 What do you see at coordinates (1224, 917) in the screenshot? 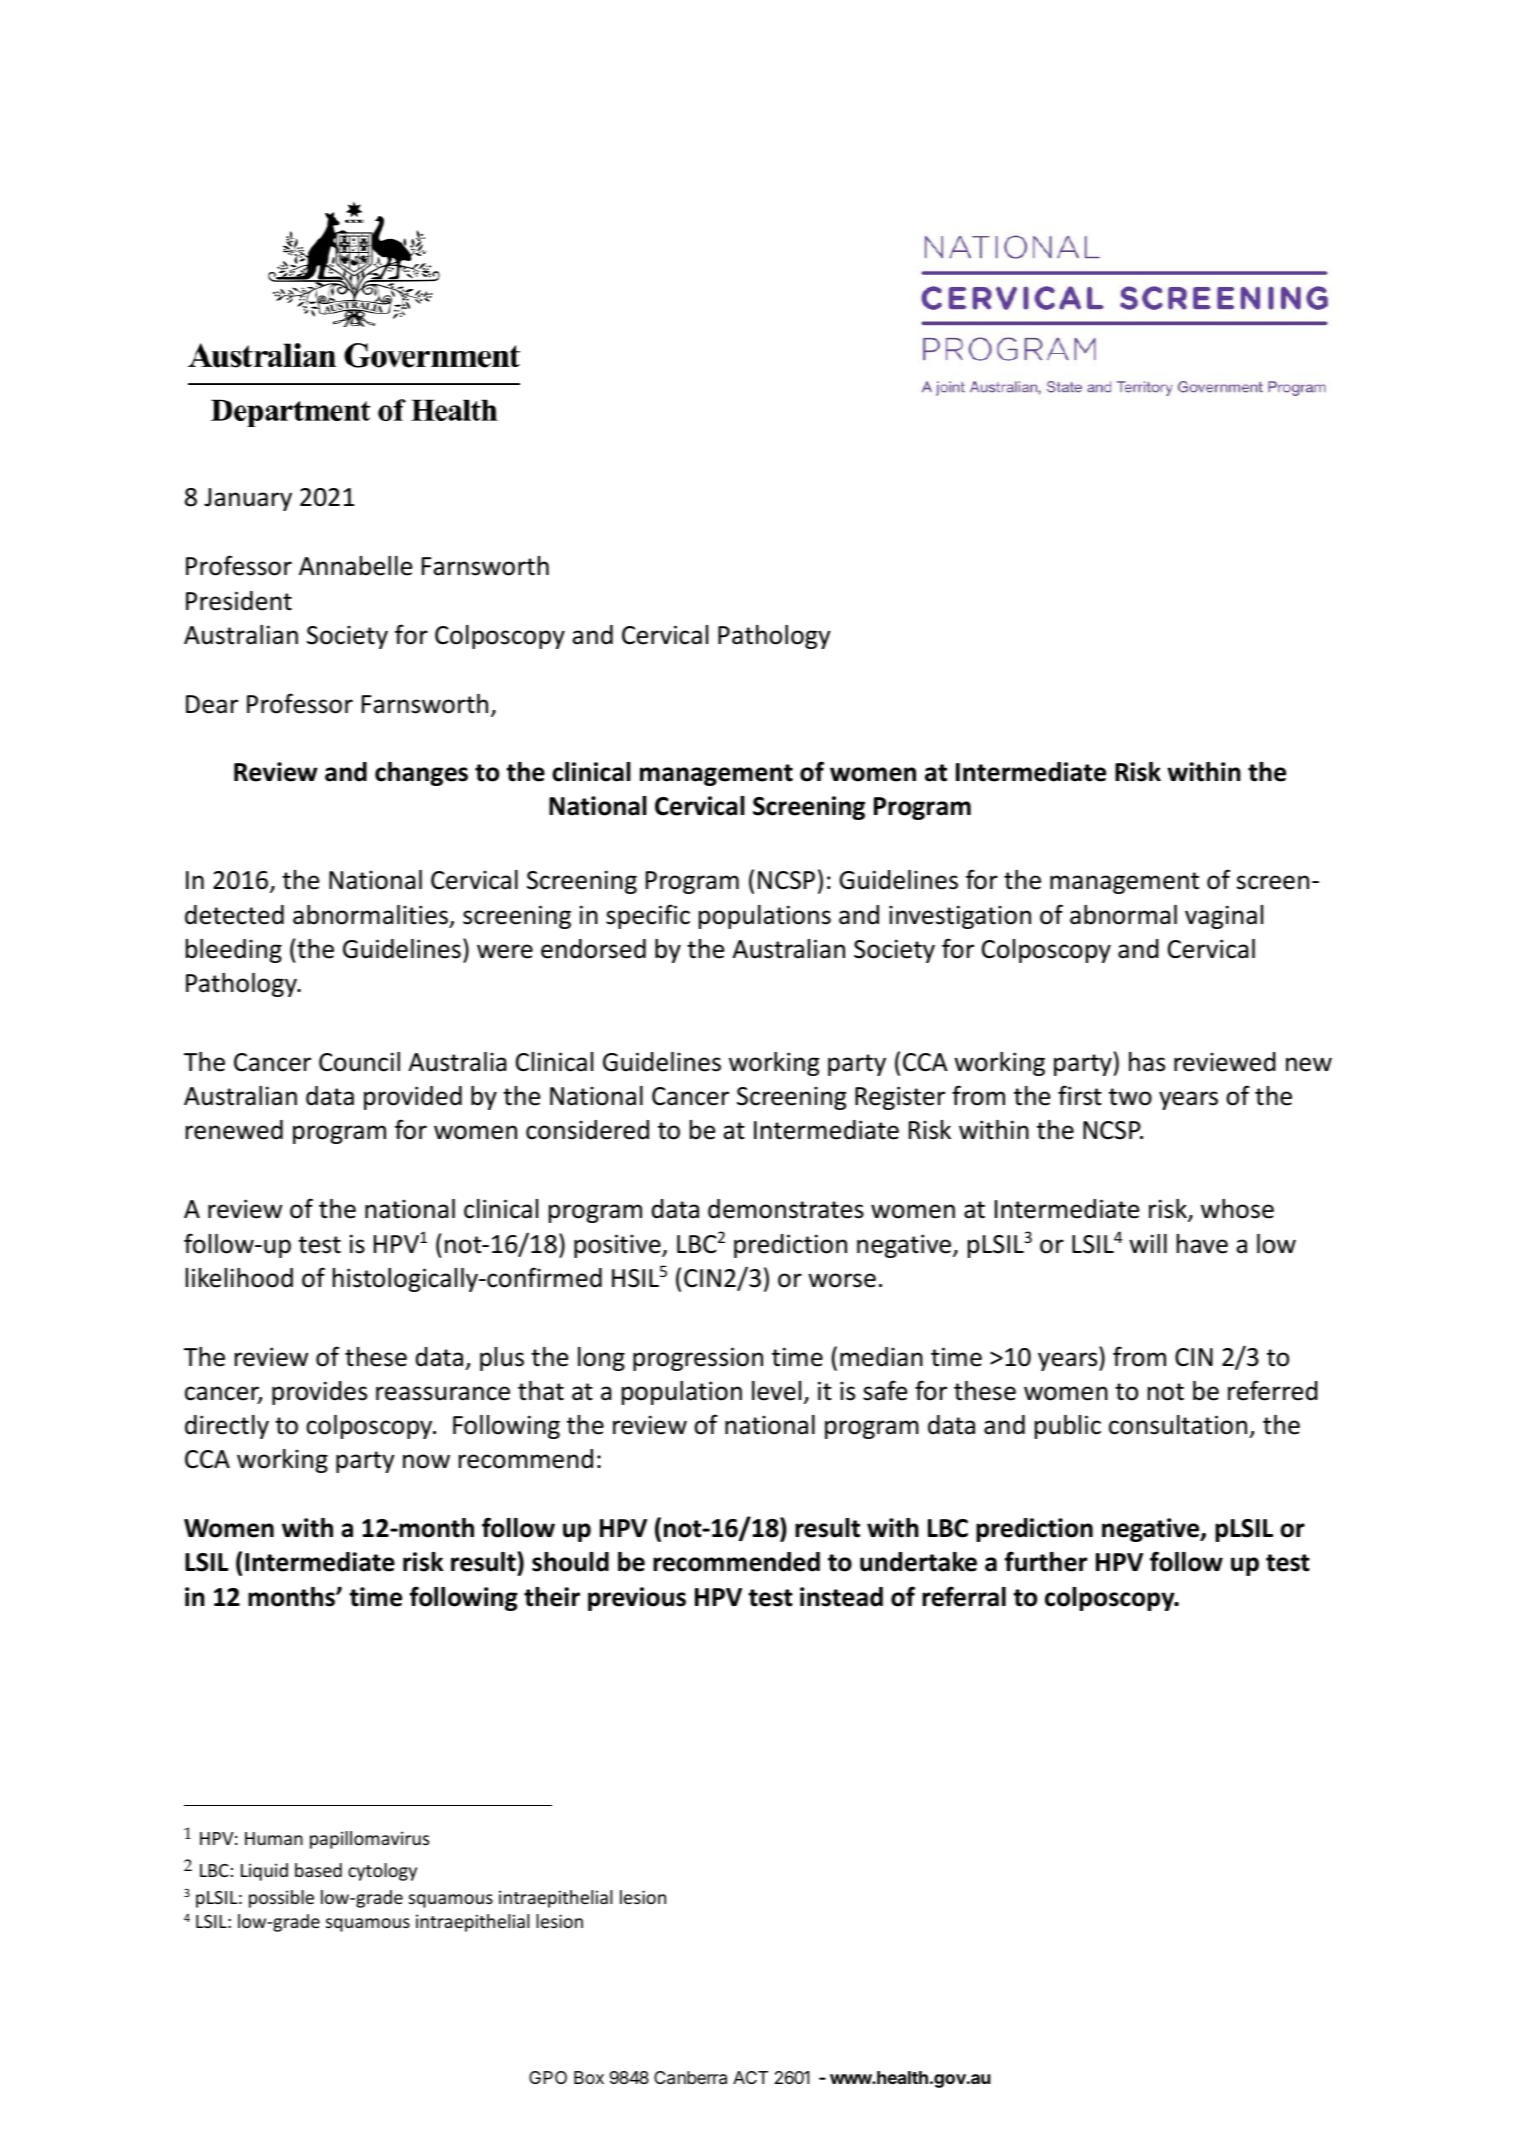
I see `vaginal` at bounding box center [1224, 917].
